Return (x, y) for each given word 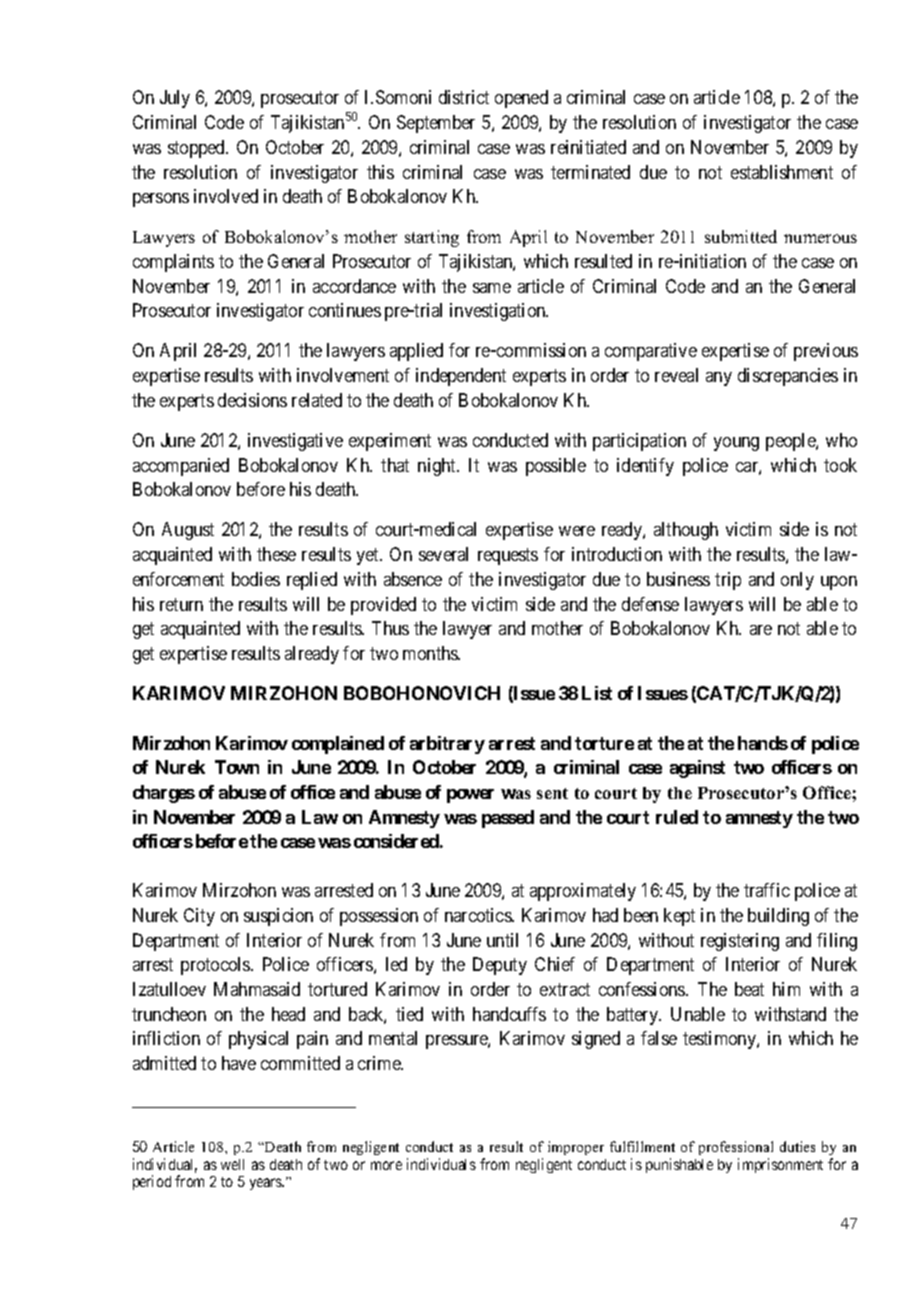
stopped (197, 149)
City (199, 917)
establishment (782, 172)
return (181, 604)
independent (461, 377)
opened (521, 99)
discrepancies (788, 377)
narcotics (479, 915)
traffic (767, 890)
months (431, 653)
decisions (252, 400)
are (761, 630)
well (232, 1164)
